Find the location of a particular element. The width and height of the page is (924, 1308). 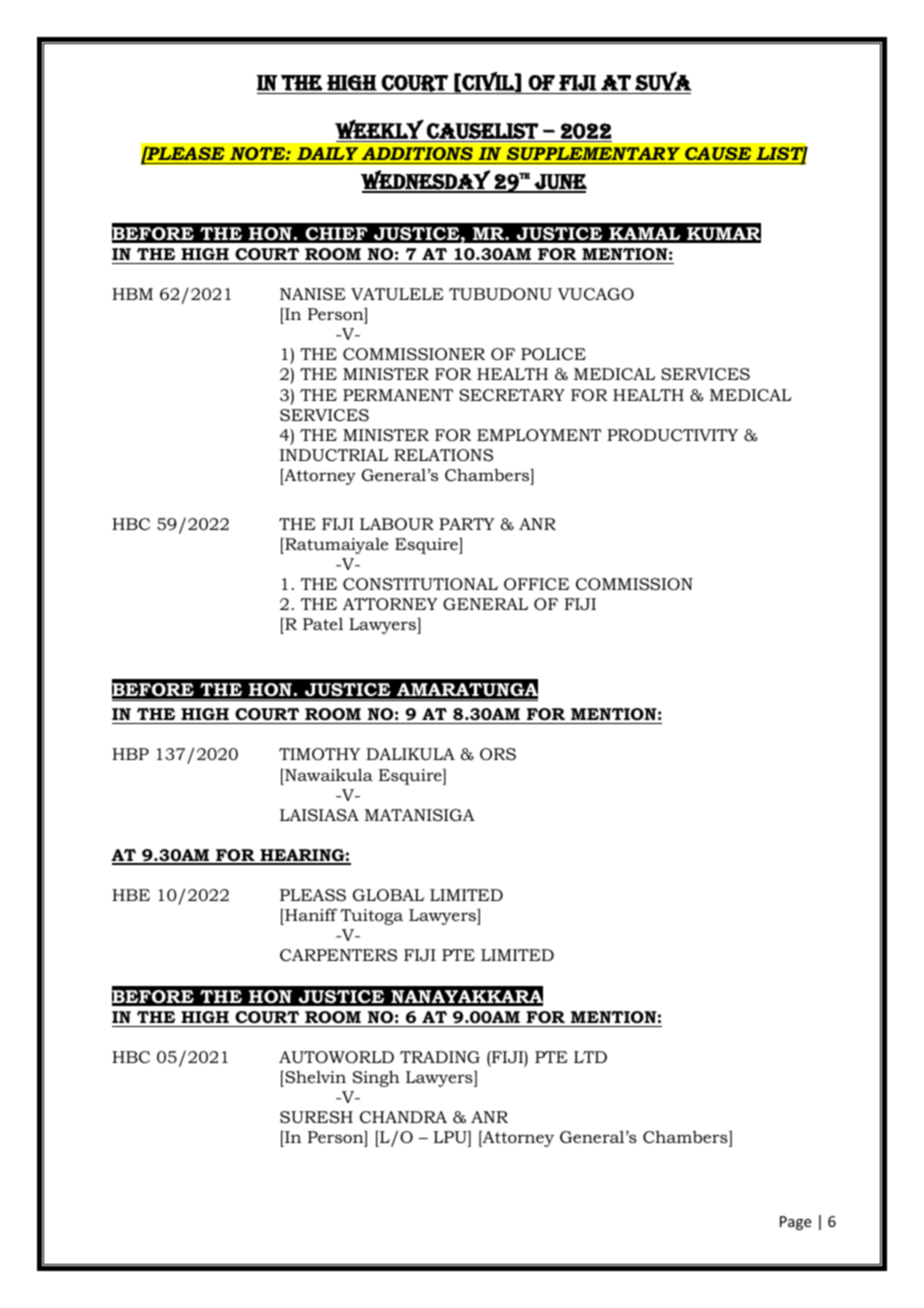

OFFICE is located at coordinates (536, 584).
